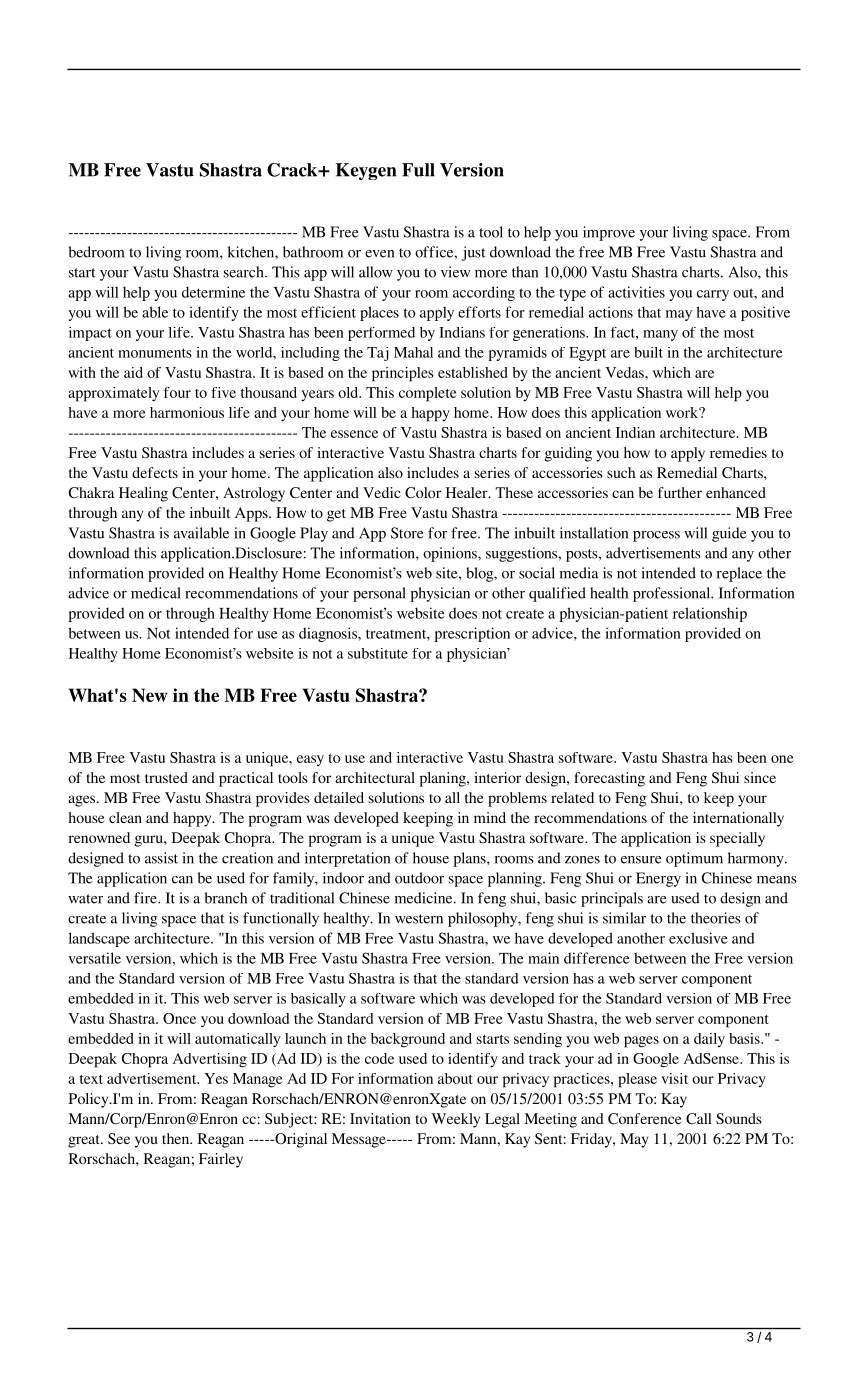 This document has width=868, height=1374. What do you see at coordinates (177, 1138) in the document?
I see `then` at bounding box center [177, 1138].
